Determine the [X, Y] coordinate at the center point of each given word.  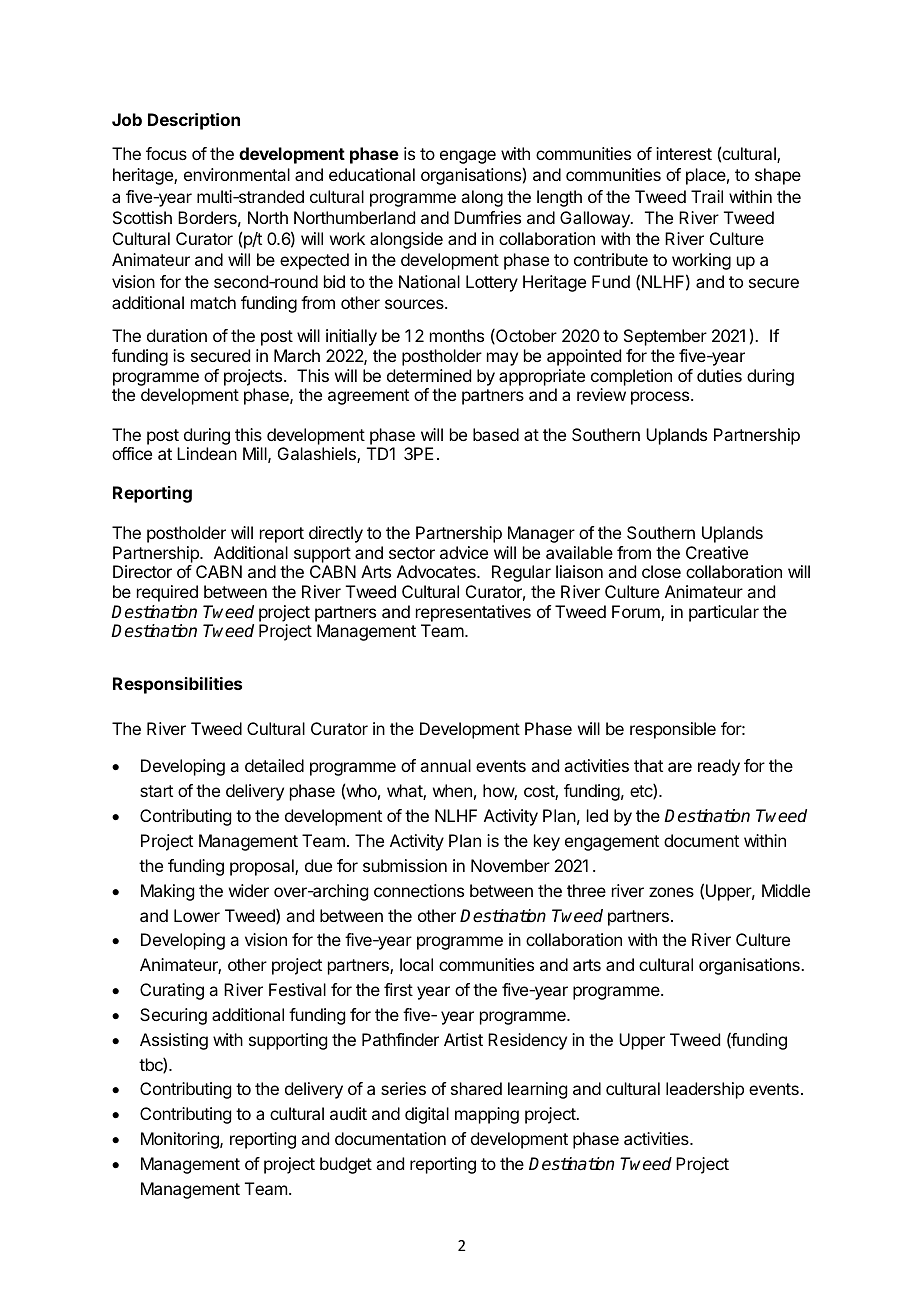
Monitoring [181, 1140]
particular [724, 613]
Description [194, 121]
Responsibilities [177, 685]
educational [372, 174]
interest [684, 153]
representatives [473, 613]
